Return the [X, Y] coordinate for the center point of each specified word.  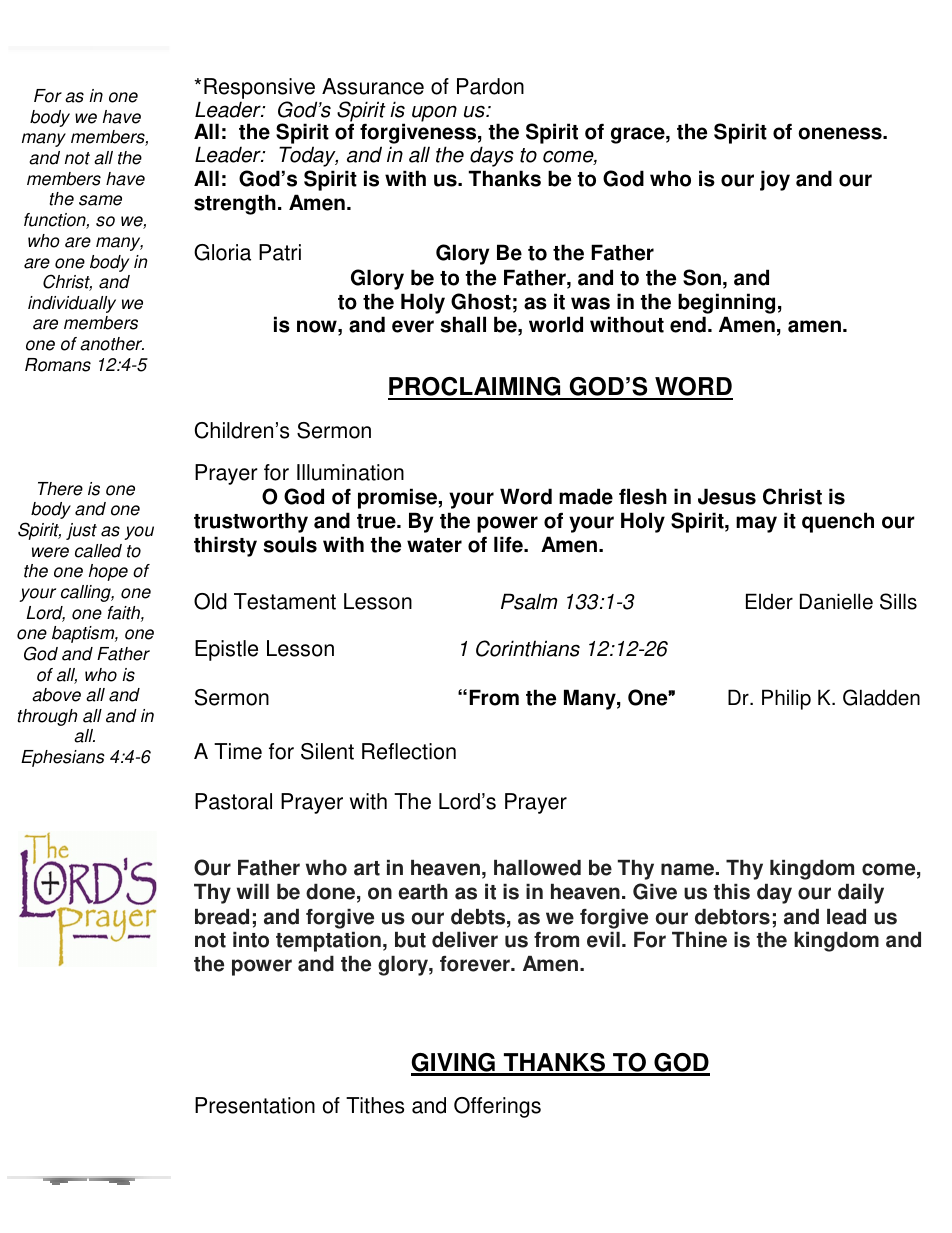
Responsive [260, 90]
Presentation [255, 1105]
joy [775, 180]
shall [463, 324]
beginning [726, 303]
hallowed [537, 868]
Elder [769, 601]
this [732, 892]
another [112, 344]
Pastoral [233, 801]
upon [434, 113]
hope [108, 572]
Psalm [529, 601]
